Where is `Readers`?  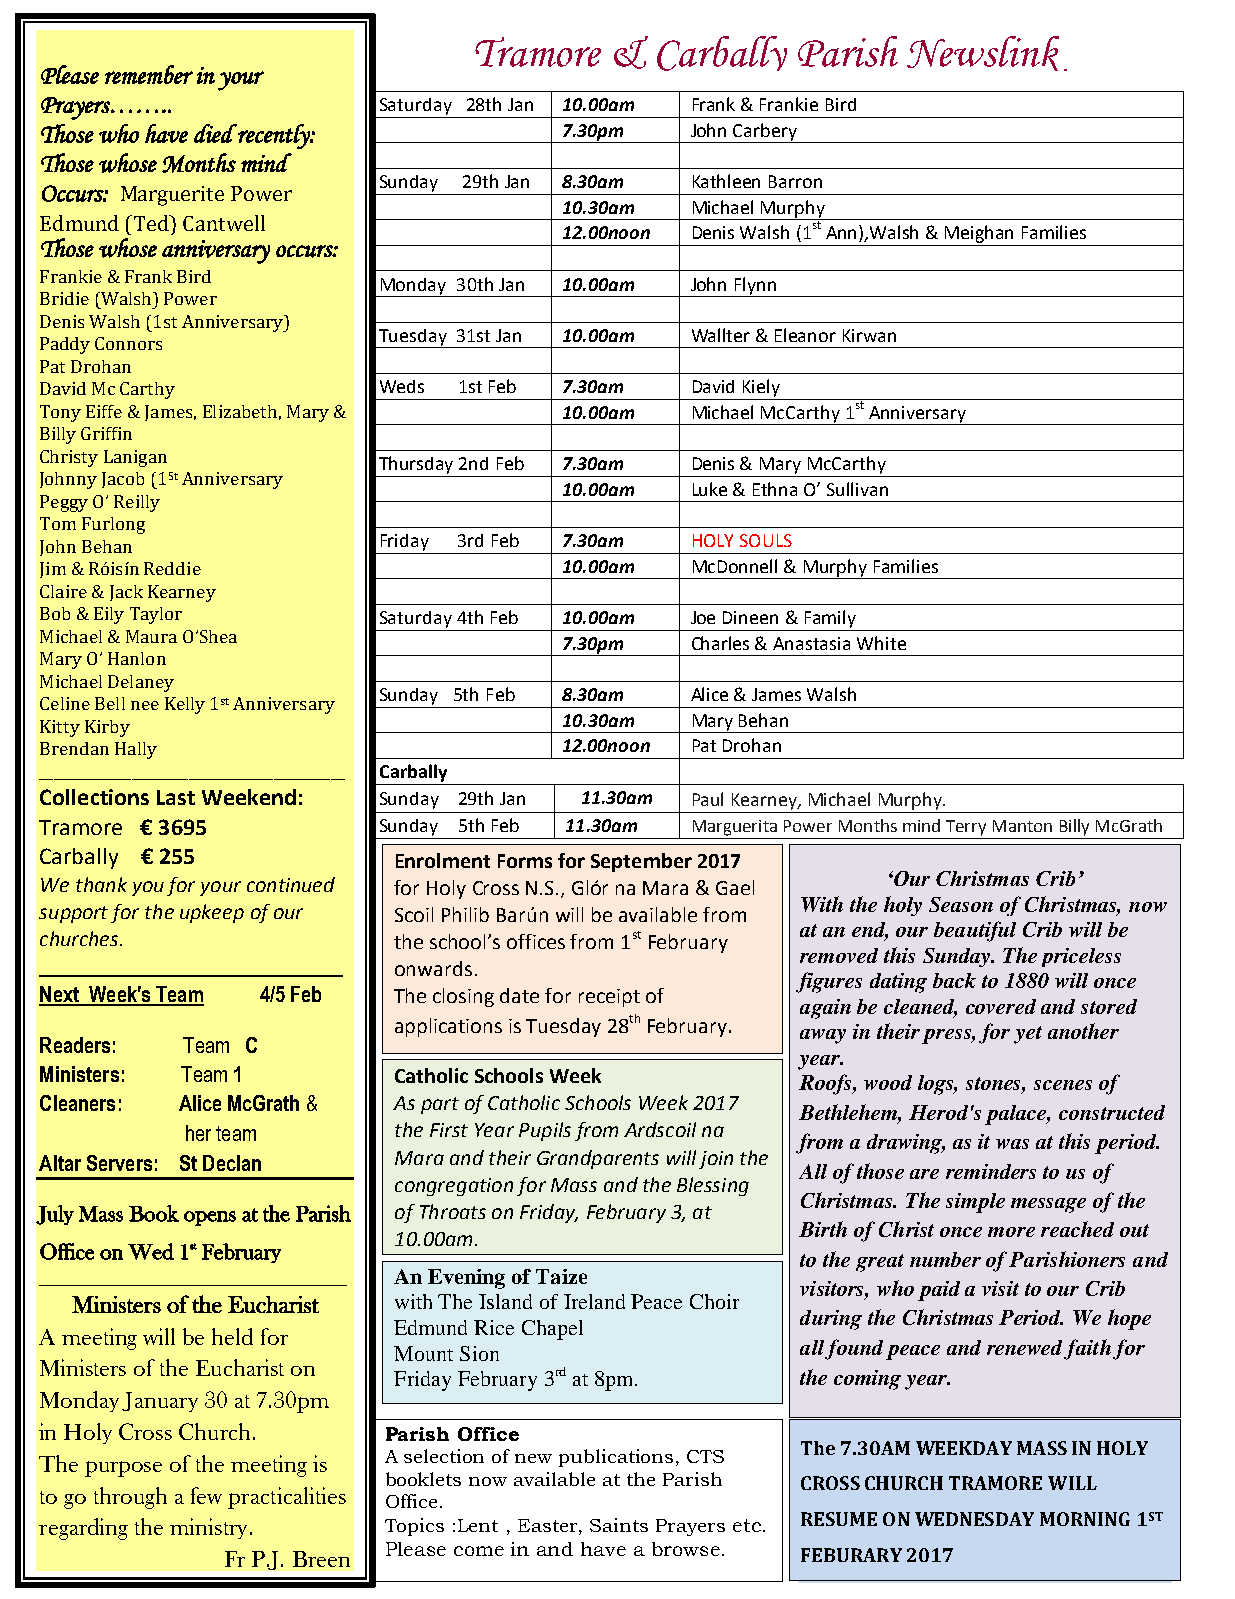
Readers is located at coordinates (75, 1045).
